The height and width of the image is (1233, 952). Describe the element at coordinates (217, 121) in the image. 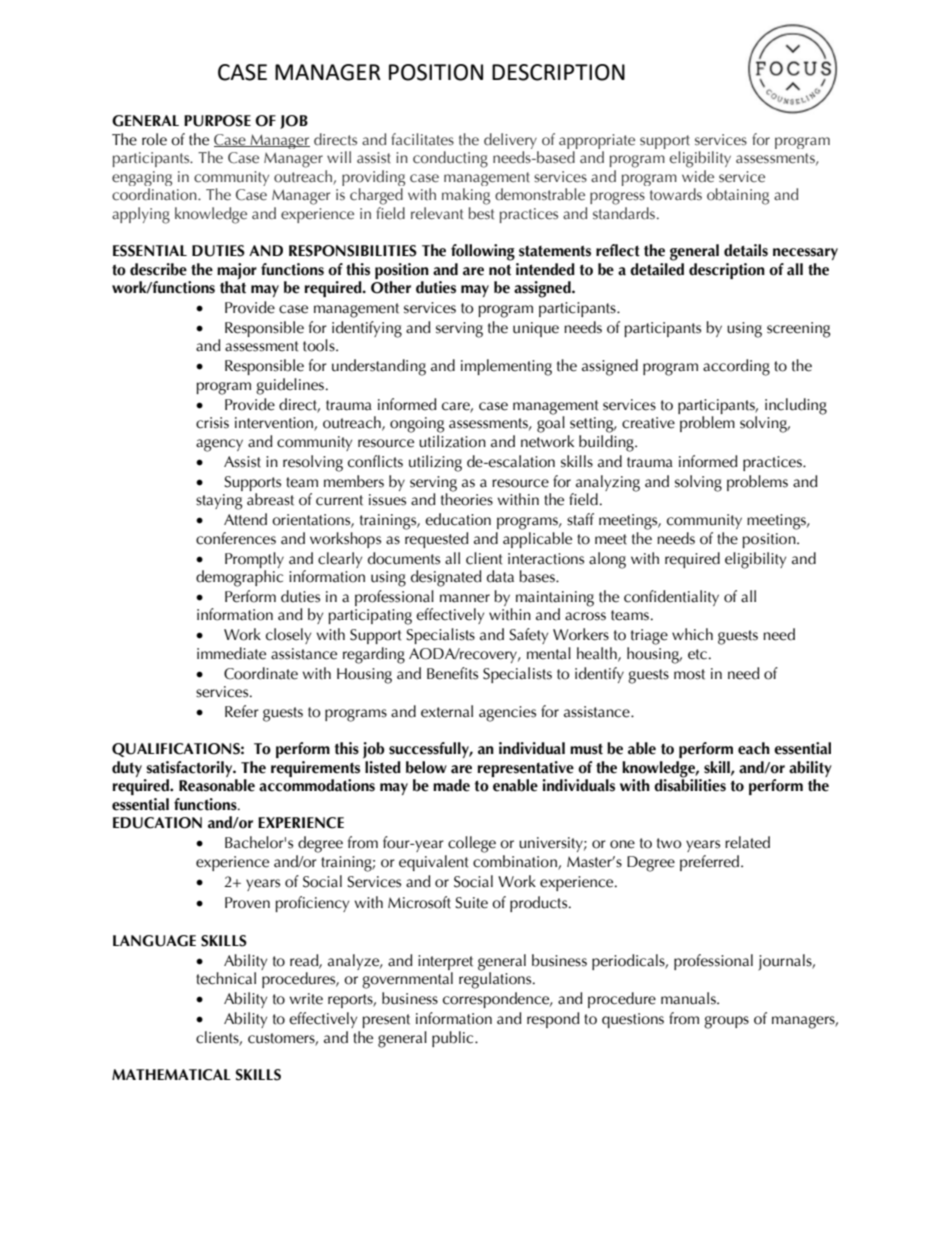

I see `PURPOSE` at that location.
